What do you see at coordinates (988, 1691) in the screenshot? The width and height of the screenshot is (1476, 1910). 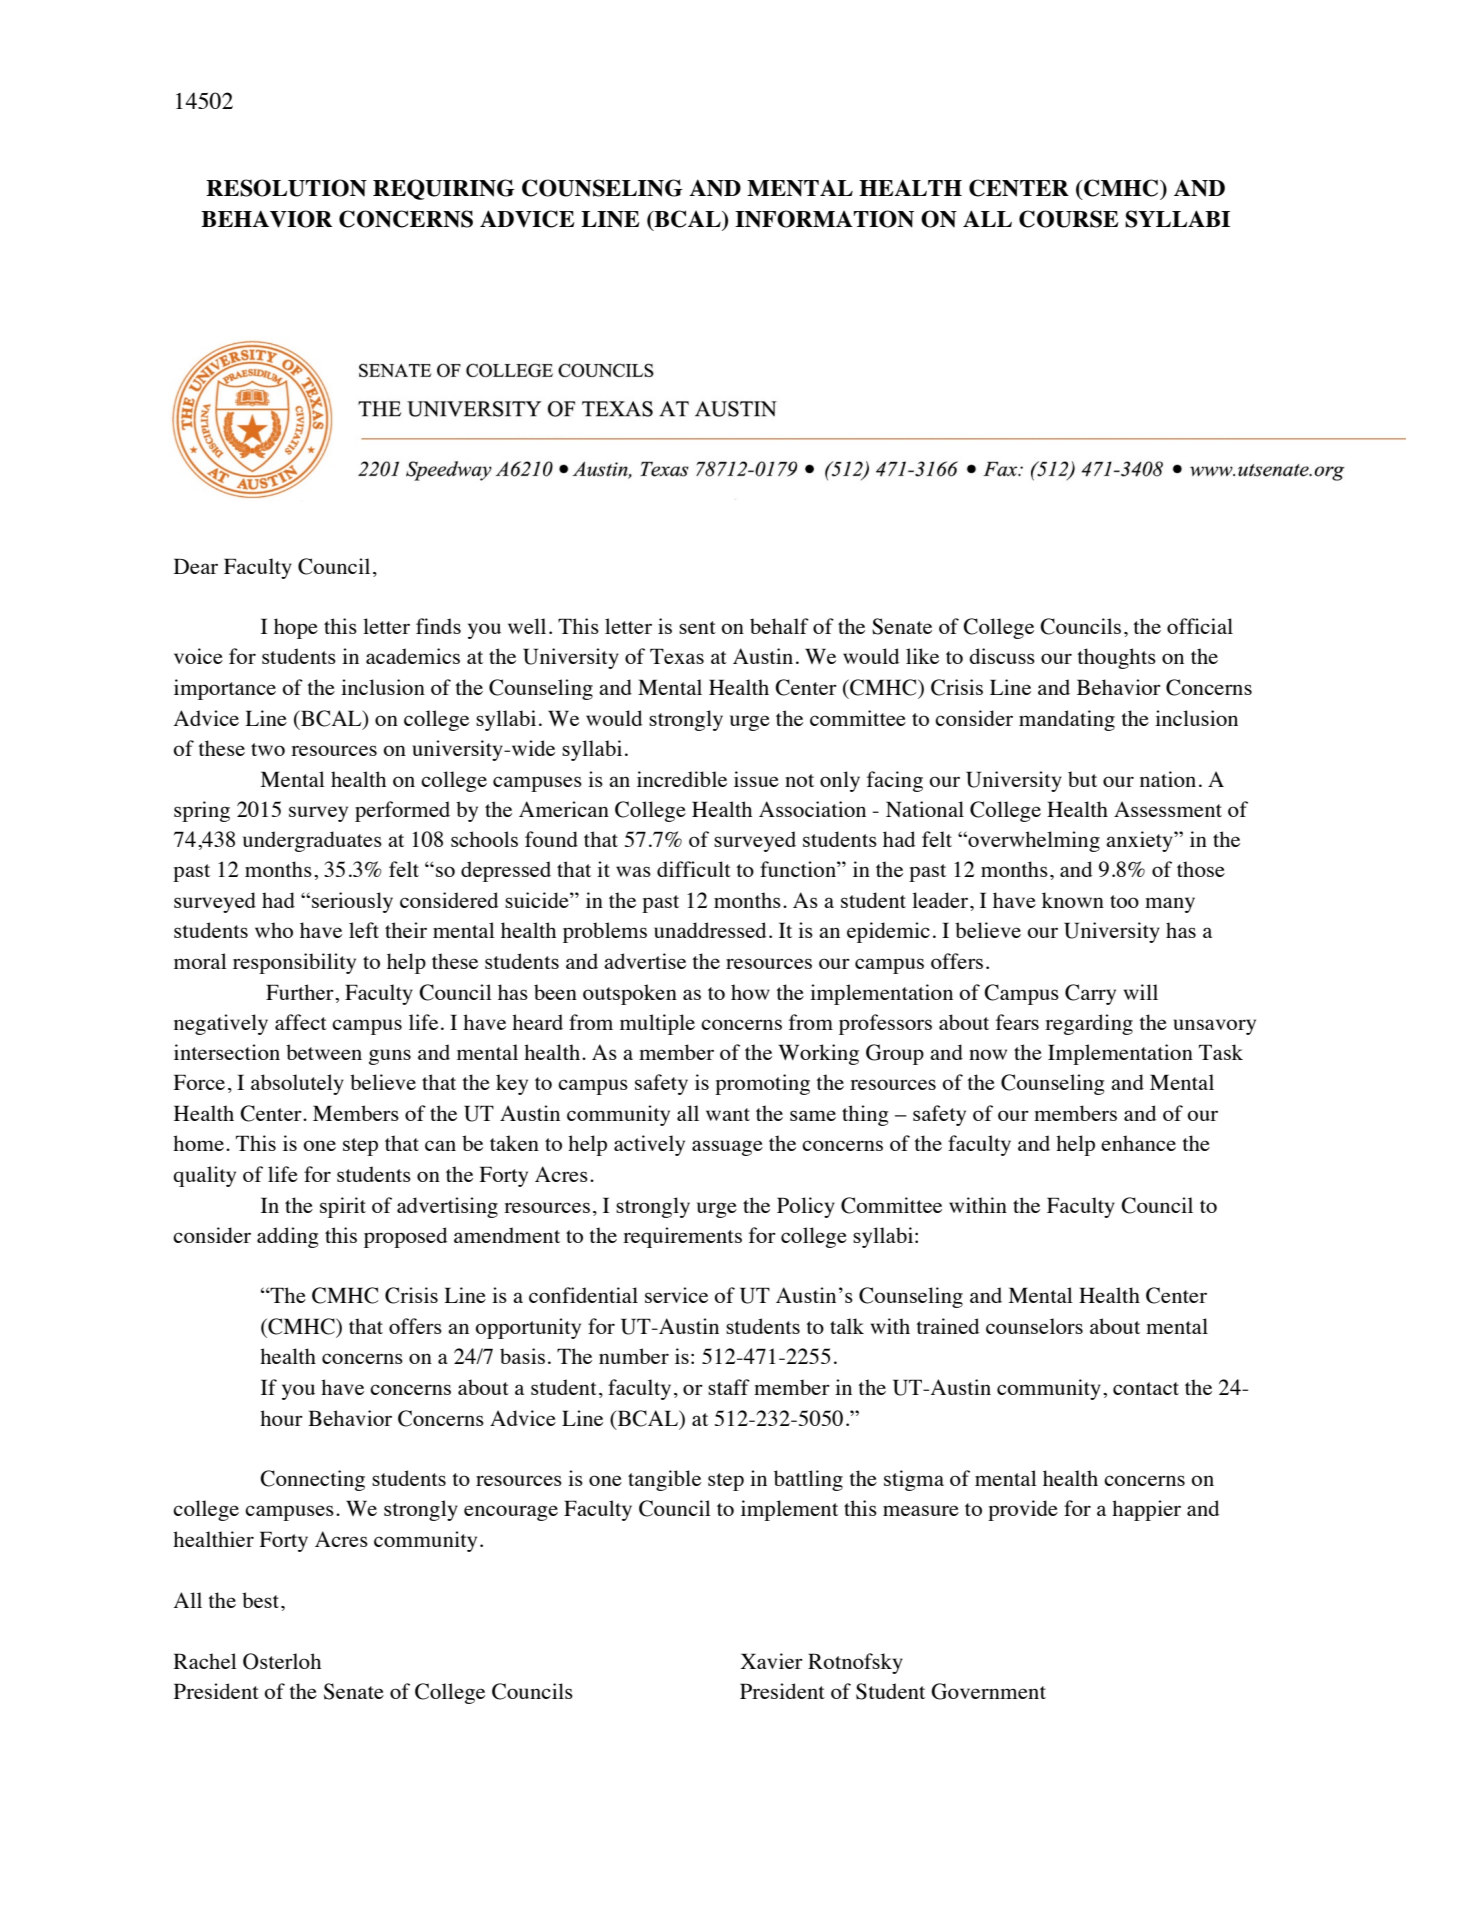 I see `Government` at bounding box center [988, 1691].
